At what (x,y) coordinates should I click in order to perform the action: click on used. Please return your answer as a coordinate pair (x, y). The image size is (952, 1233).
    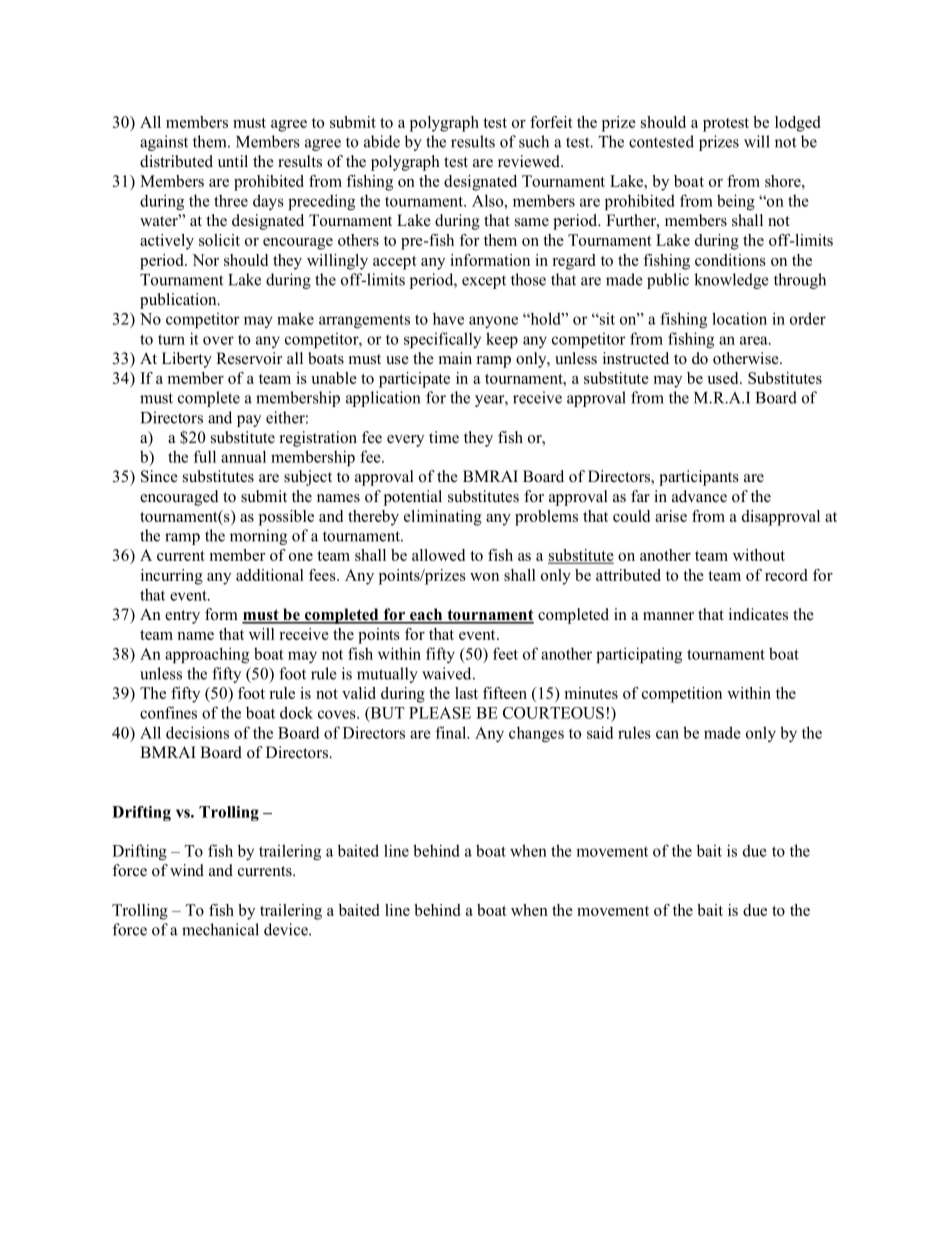
    Looking at the image, I should click on (724, 378).
